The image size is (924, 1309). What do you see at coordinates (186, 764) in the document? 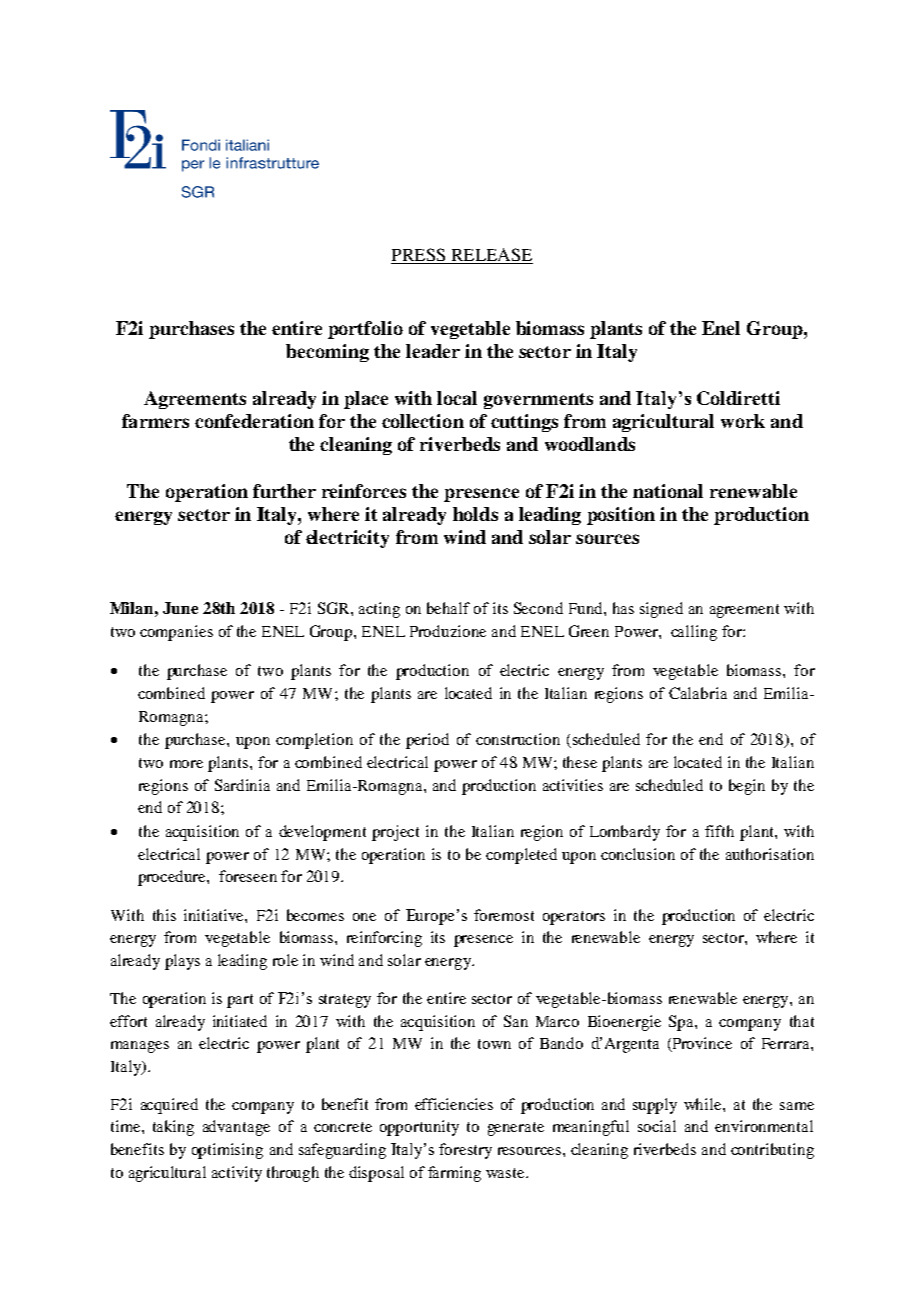
I see `more` at bounding box center [186, 764].
